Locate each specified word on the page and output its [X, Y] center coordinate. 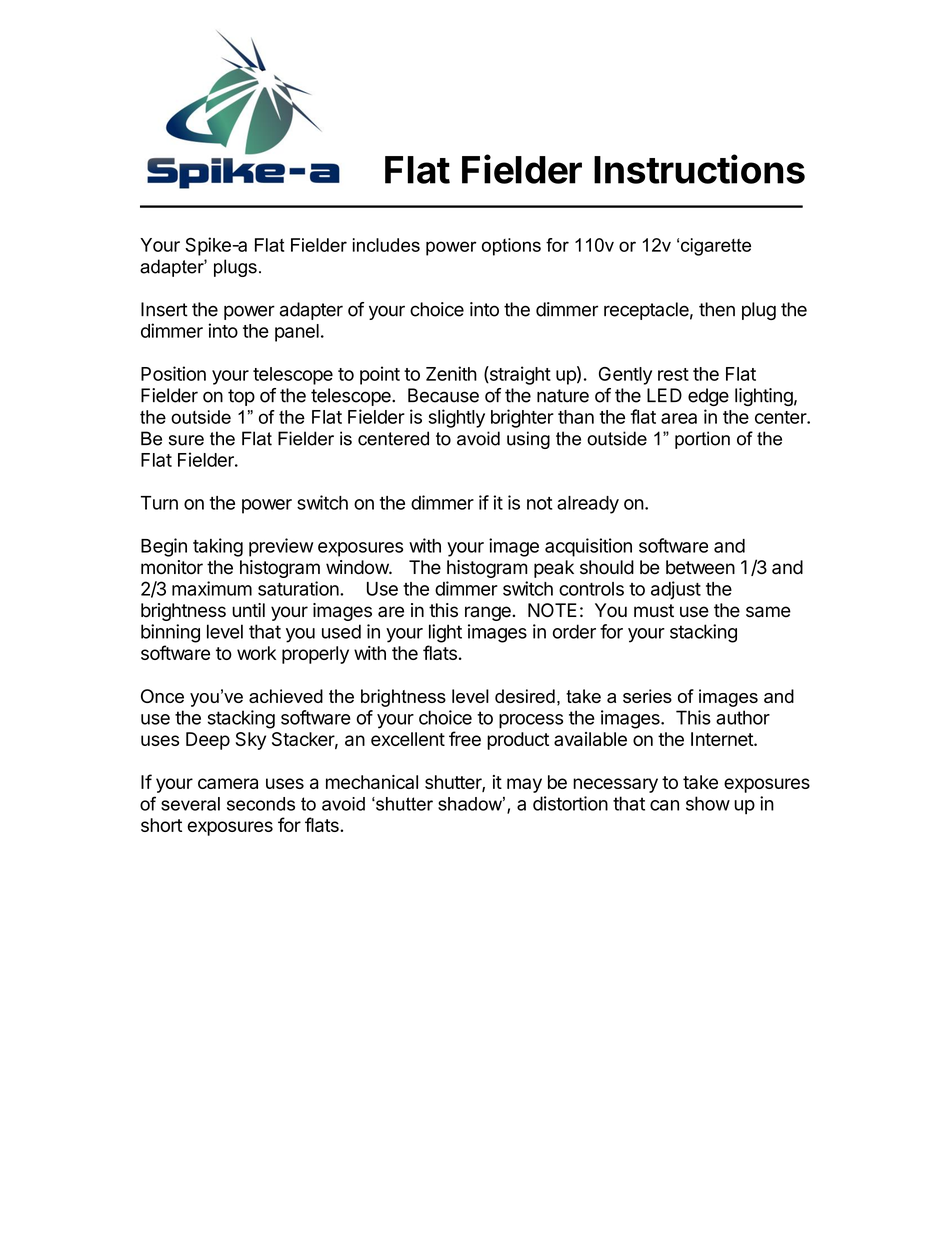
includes [386, 245]
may [524, 785]
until [248, 610]
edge [708, 397]
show [708, 803]
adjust [676, 590]
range [489, 613]
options [511, 247]
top [241, 397]
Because [443, 395]
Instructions [699, 169]
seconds [261, 804]
